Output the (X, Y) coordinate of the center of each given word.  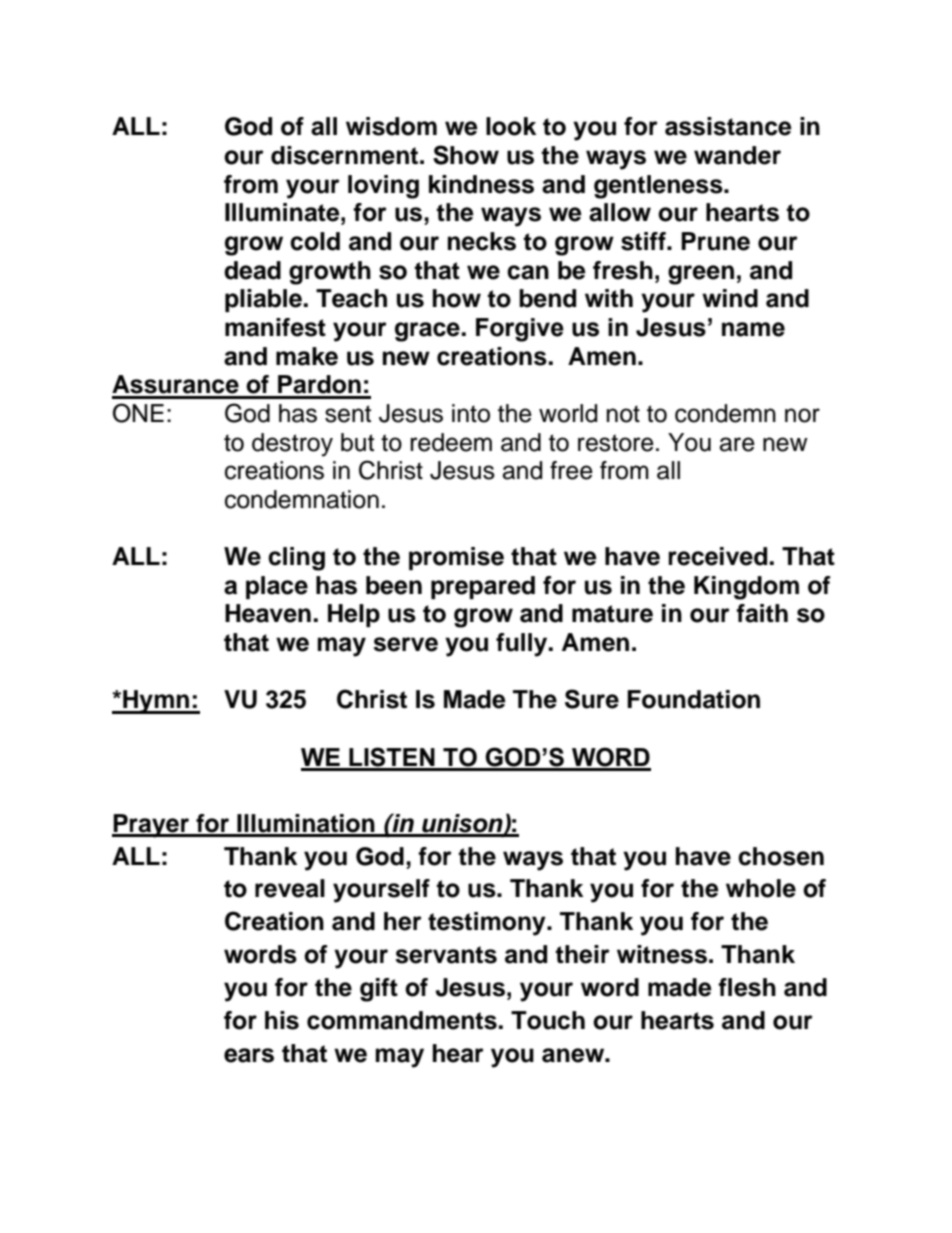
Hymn (156, 702)
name (753, 329)
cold (315, 241)
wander (737, 155)
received (719, 556)
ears (249, 1055)
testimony (488, 924)
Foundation (693, 699)
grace (428, 332)
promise (456, 558)
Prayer (151, 826)
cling (296, 559)
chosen (781, 856)
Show (466, 155)
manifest (275, 327)
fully (523, 645)
